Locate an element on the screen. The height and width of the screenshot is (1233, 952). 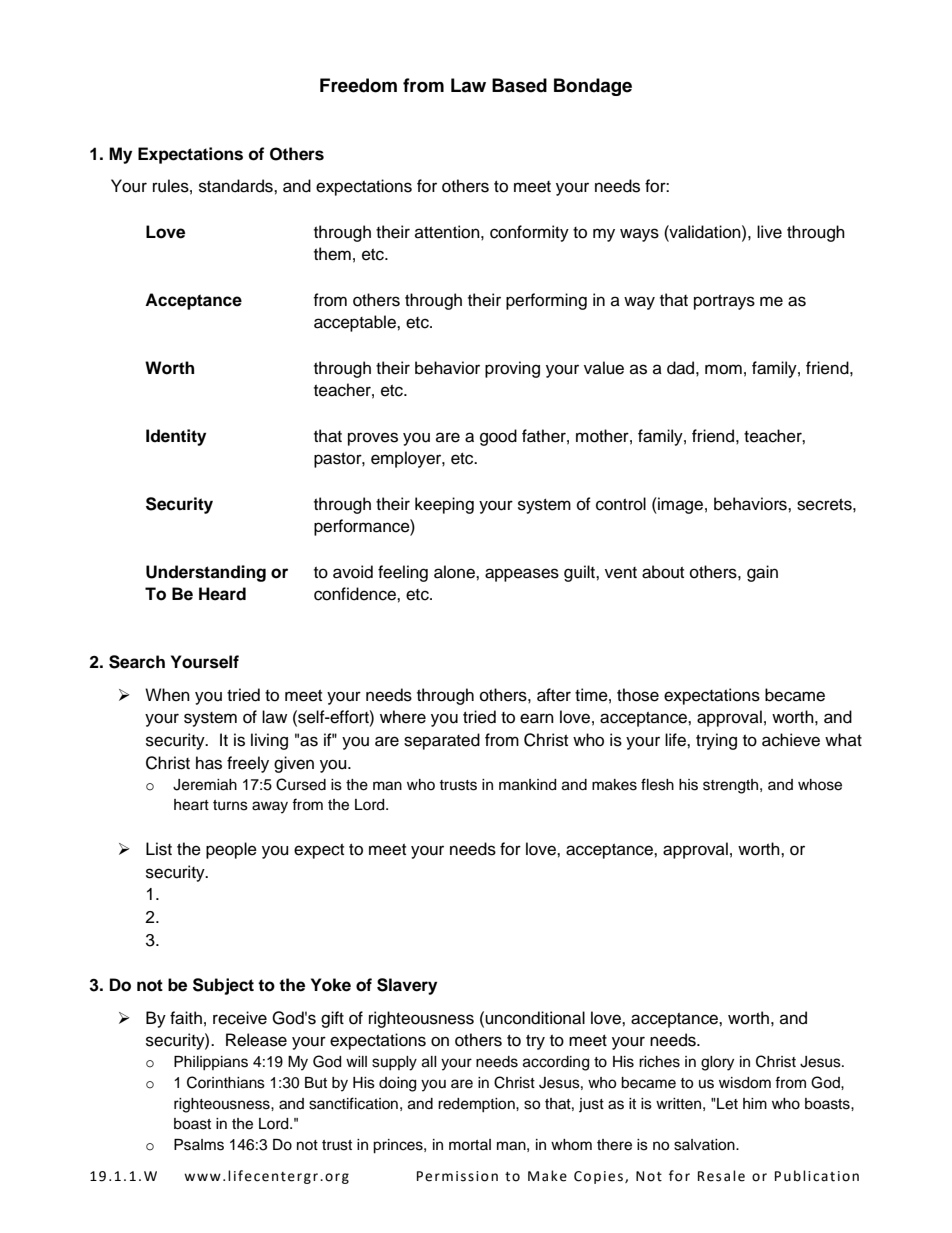
Based is located at coordinates (519, 85).
